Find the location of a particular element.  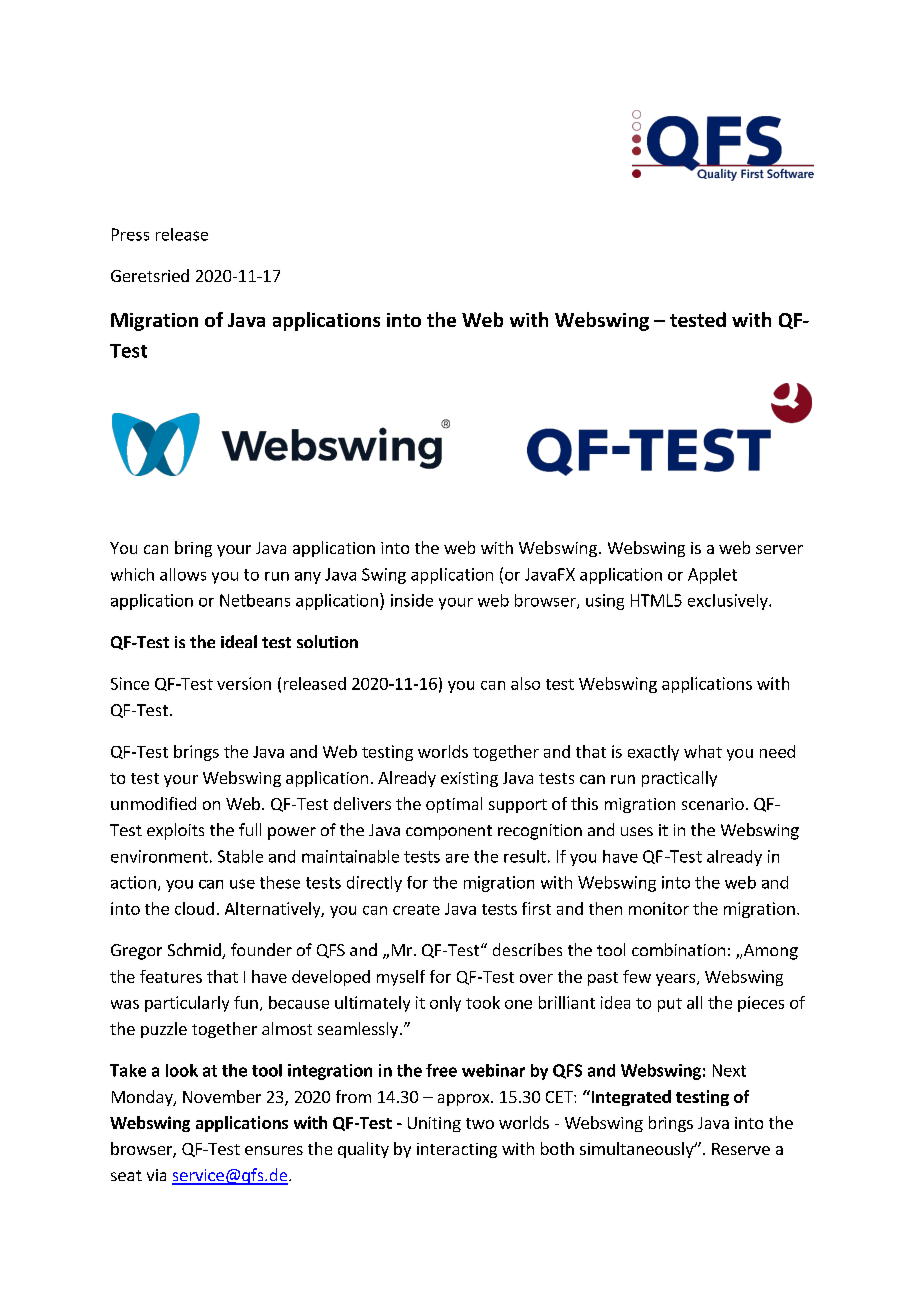

any is located at coordinates (308, 578).
